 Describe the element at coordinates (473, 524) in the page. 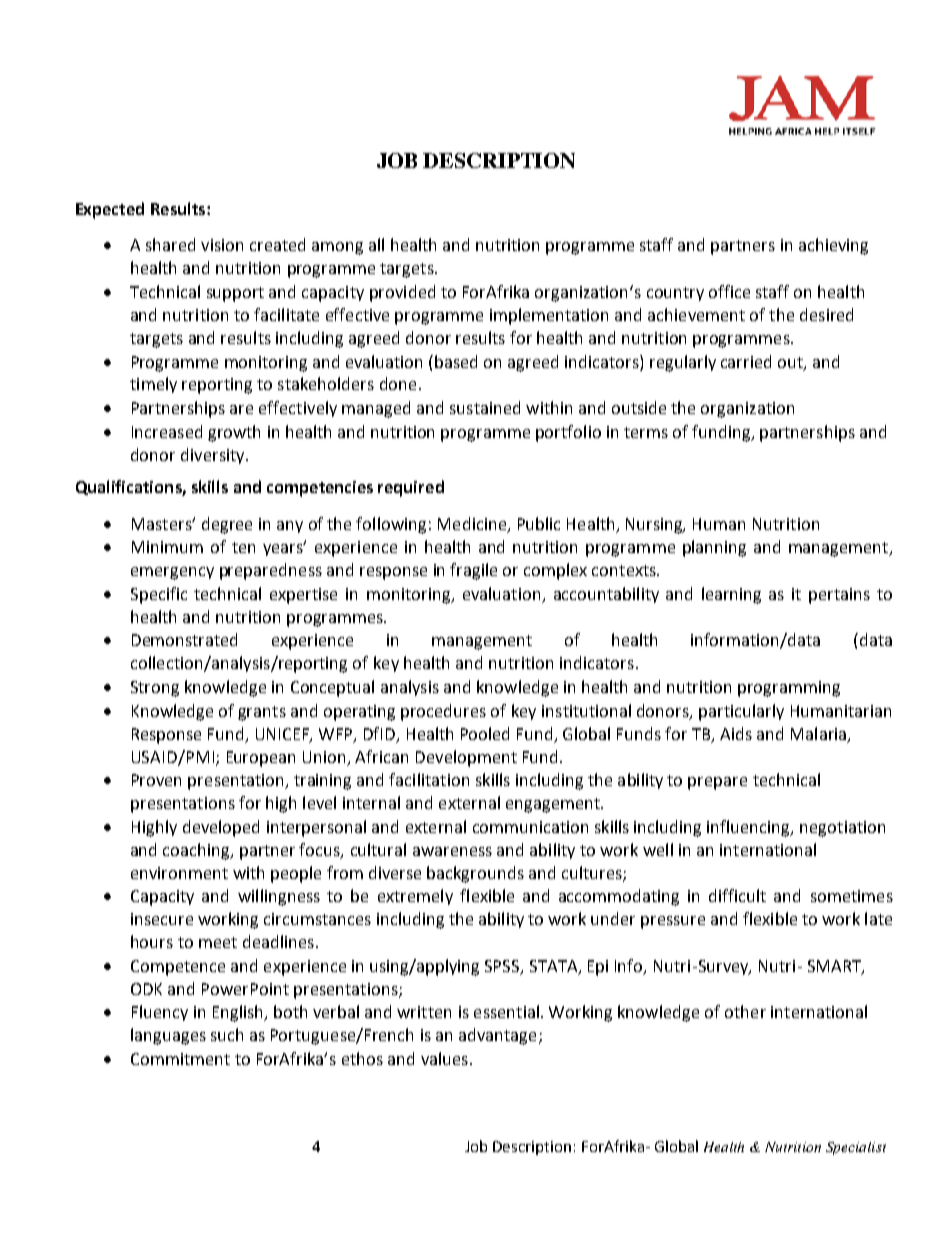

I see `Medicine` at that location.
